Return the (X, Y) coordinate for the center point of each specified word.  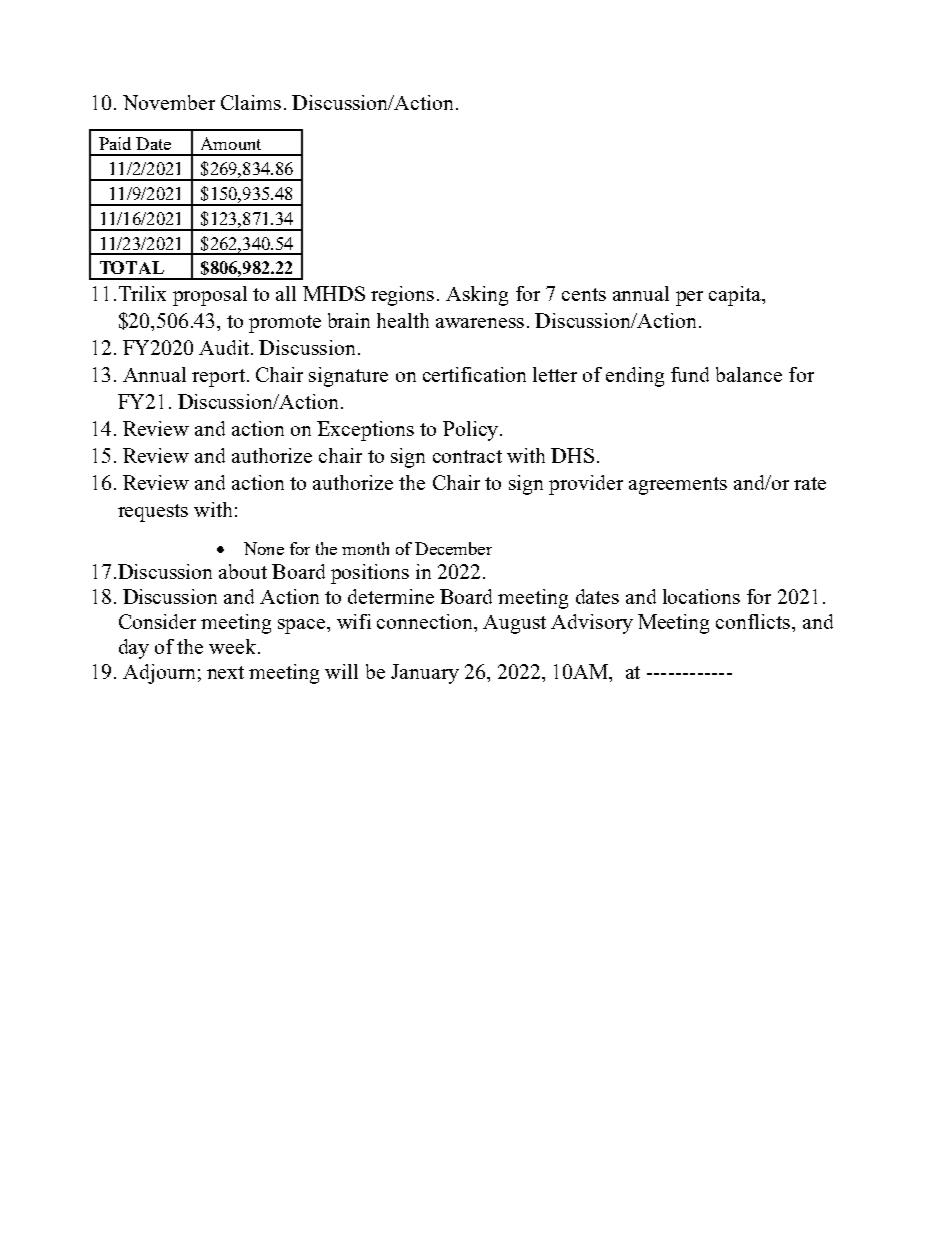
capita (736, 296)
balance (749, 374)
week (234, 646)
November (169, 102)
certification (474, 374)
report (218, 378)
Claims (251, 102)
